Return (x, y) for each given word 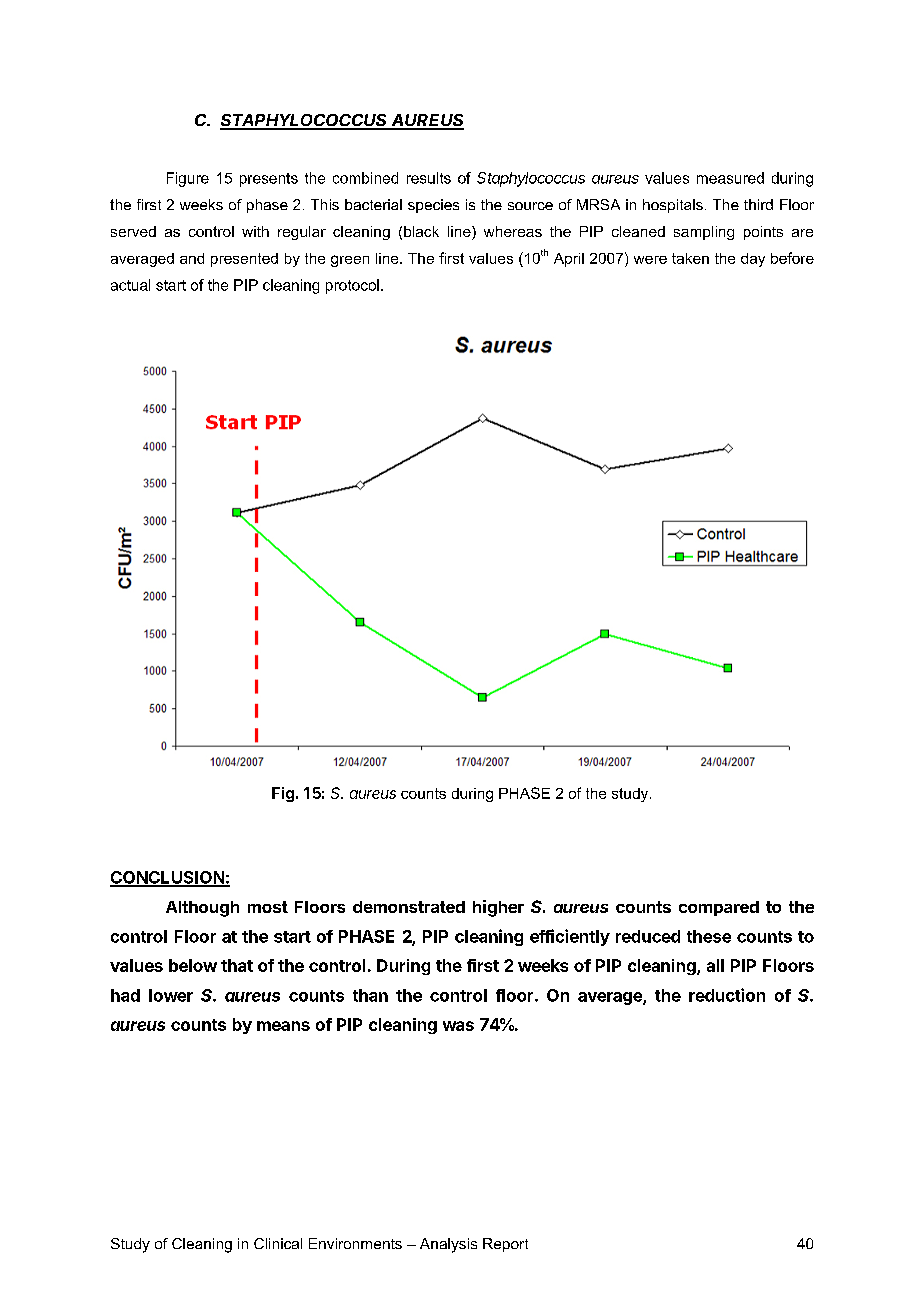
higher (498, 908)
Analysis (448, 1245)
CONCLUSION (168, 878)
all (715, 965)
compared (719, 908)
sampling (704, 233)
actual (130, 285)
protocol (352, 286)
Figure (188, 179)
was (458, 1026)
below (193, 965)
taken (690, 258)
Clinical (278, 1243)
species (433, 206)
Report (505, 1245)
